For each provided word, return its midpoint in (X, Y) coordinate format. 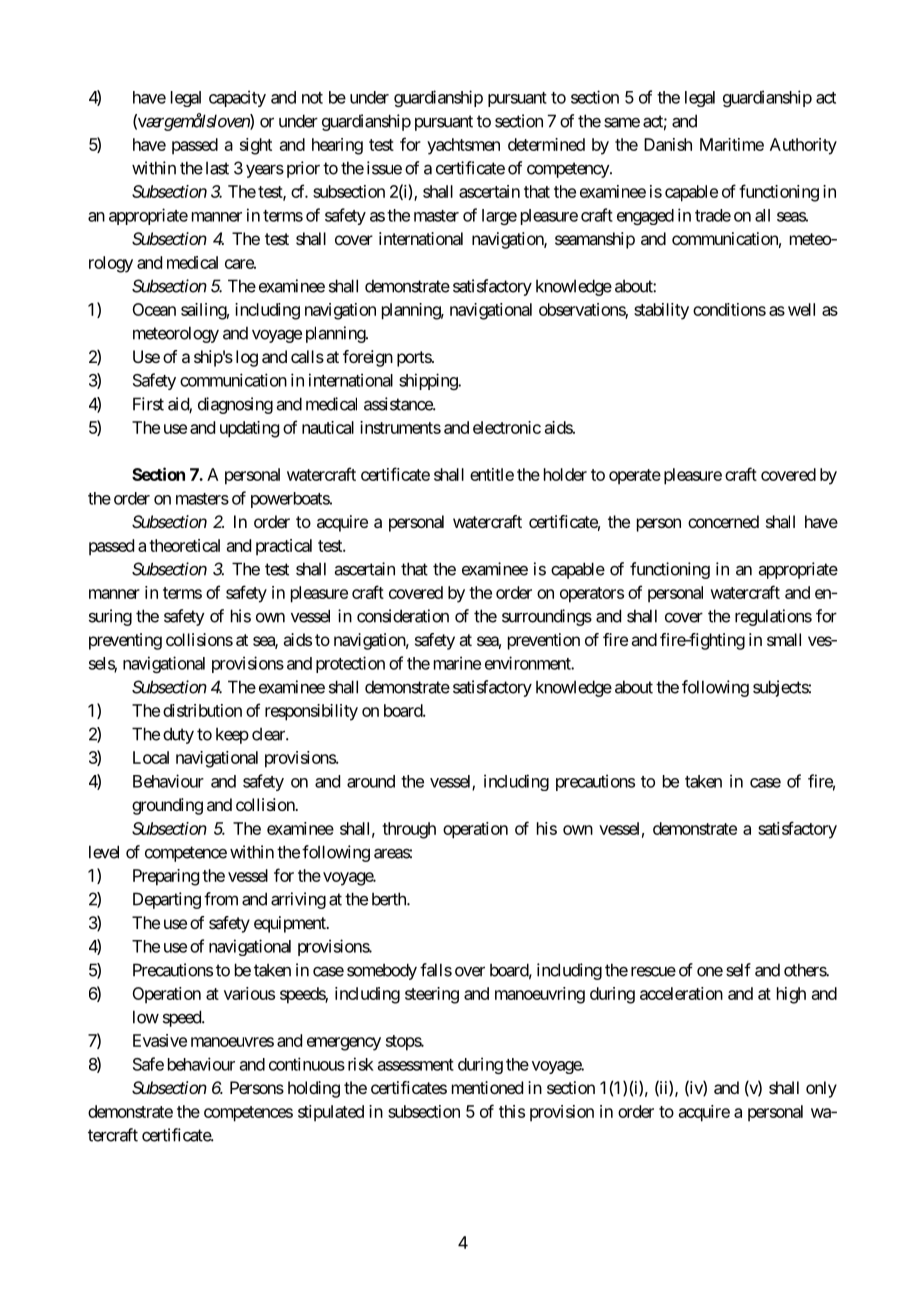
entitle (492, 474)
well (801, 309)
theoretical (184, 545)
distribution (202, 710)
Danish (668, 144)
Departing (167, 900)
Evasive (160, 1040)
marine (457, 663)
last (217, 168)
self (738, 970)
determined (546, 144)
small (784, 639)
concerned (723, 521)
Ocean (154, 309)
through (409, 830)
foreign (368, 358)
